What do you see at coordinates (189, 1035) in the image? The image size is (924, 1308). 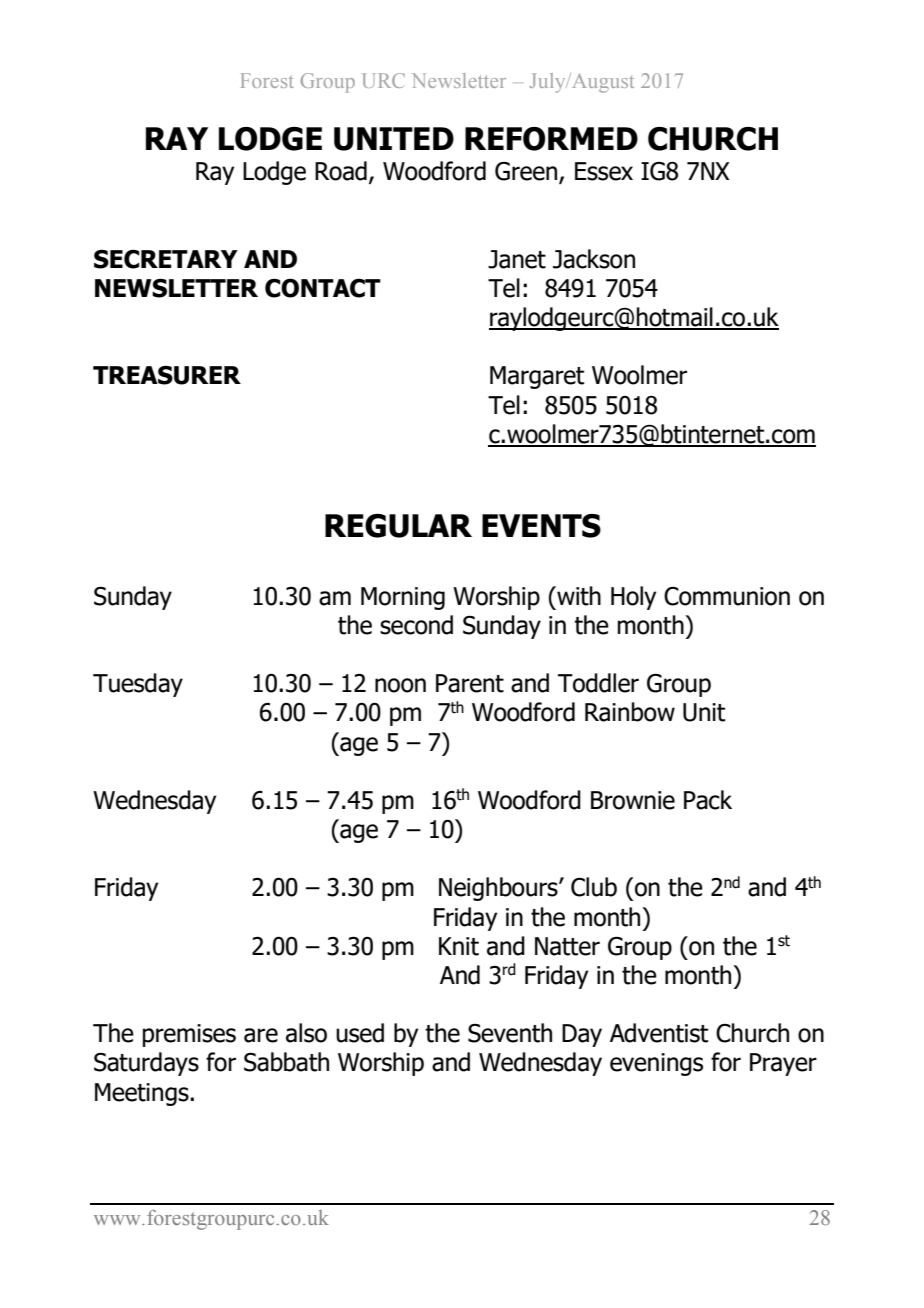 I see `premises` at bounding box center [189, 1035].
